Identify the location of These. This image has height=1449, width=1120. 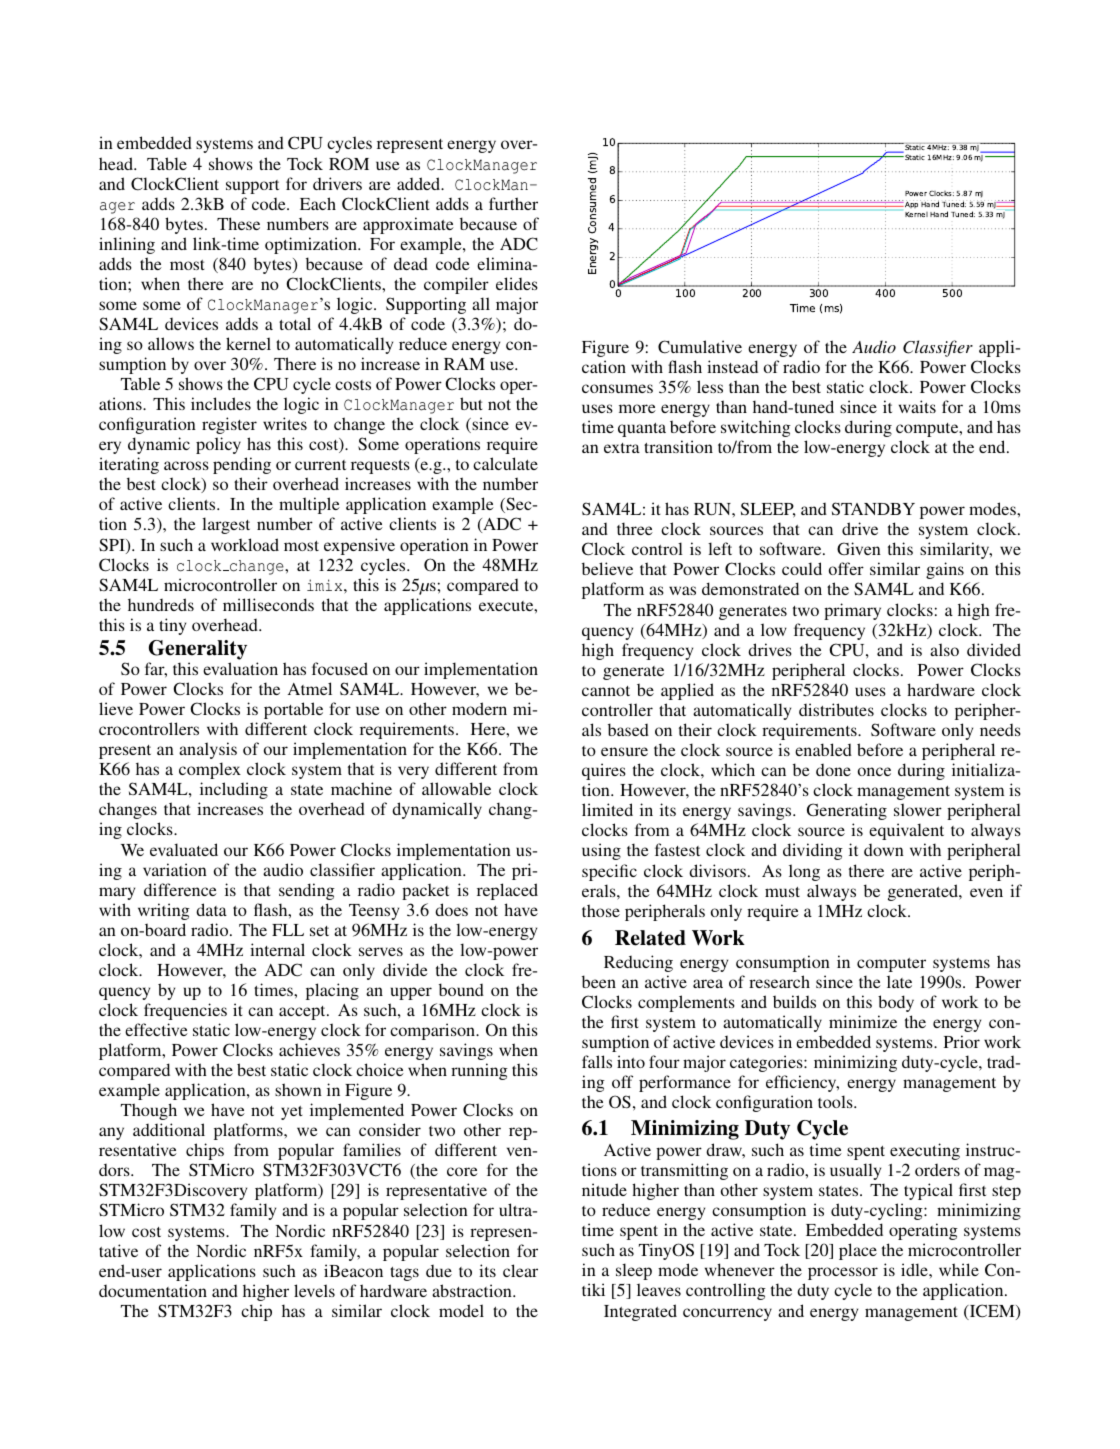
(238, 223).
